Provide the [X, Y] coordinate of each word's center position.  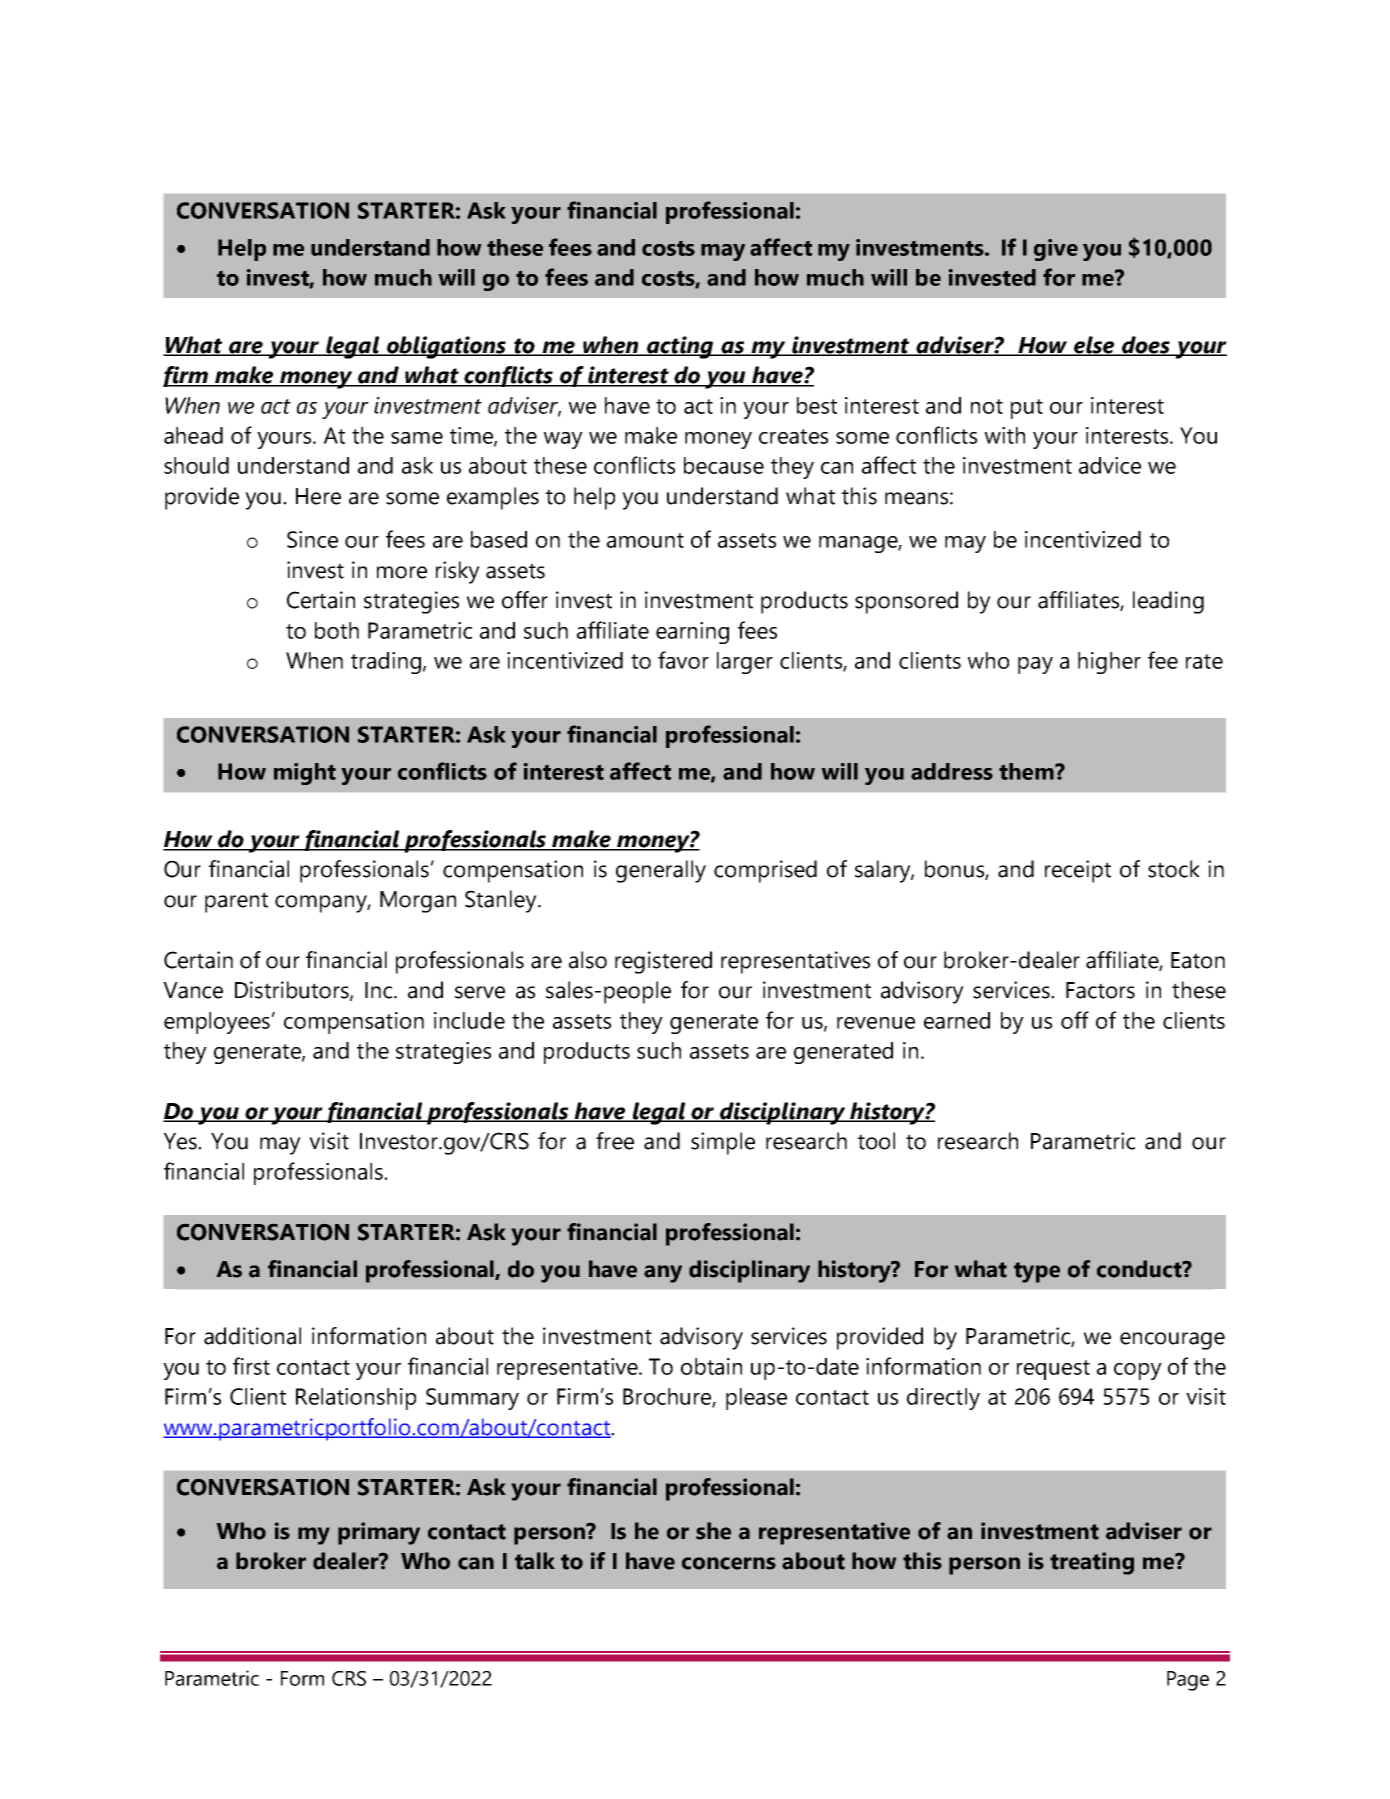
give [1056, 250]
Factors [1100, 990]
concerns [729, 1563]
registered [663, 962]
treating [1092, 1563]
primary [379, 1533]
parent [236, 902]
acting [680, 347]
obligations [447, 347]
